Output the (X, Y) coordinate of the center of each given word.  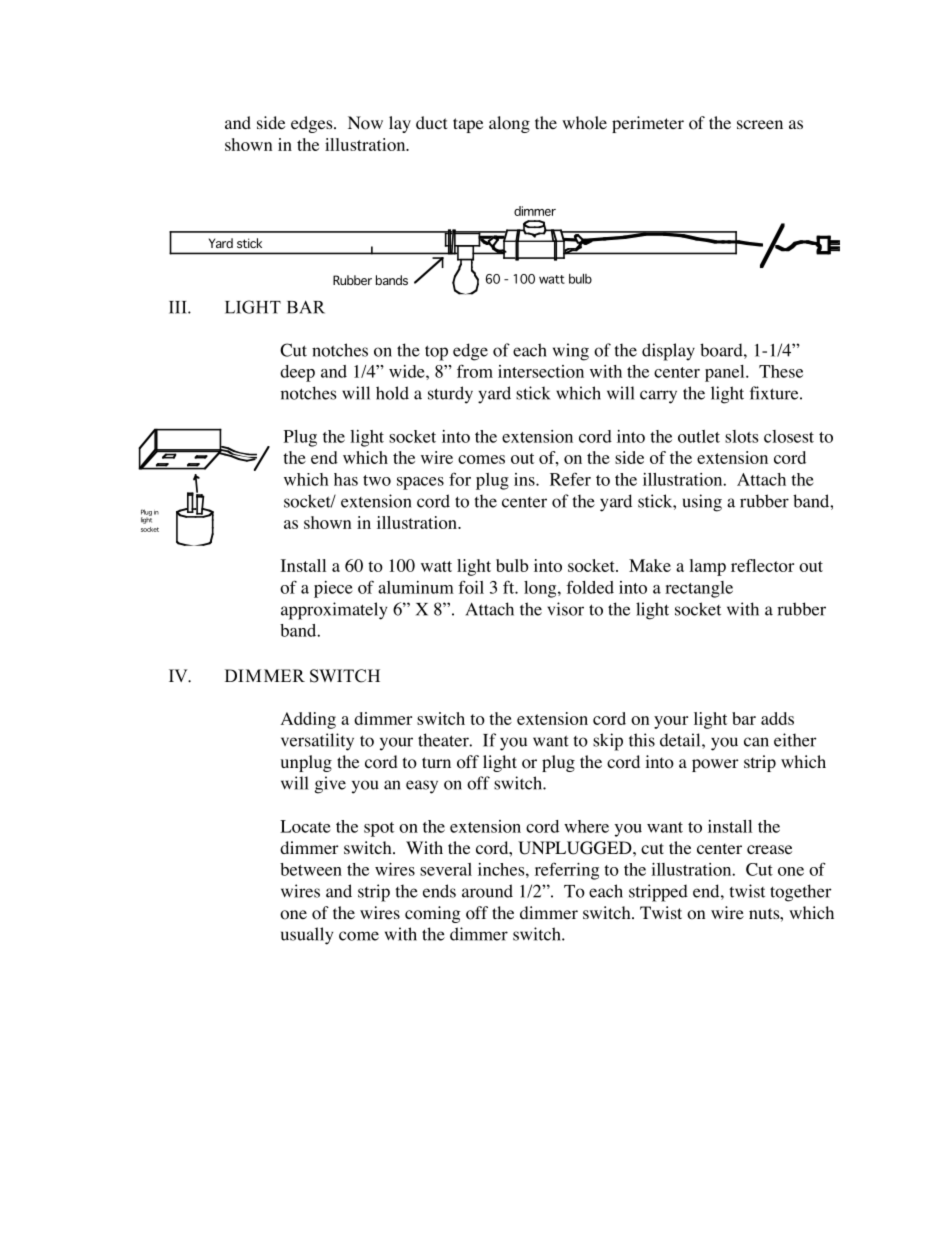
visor (565, 609)
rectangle (699, 589)
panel (726, 373)
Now (365, 123)
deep (297, 373)
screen (760, 124)
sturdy (450, 395)
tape (468, 125)
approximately (334, 611)
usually (307, 936)
